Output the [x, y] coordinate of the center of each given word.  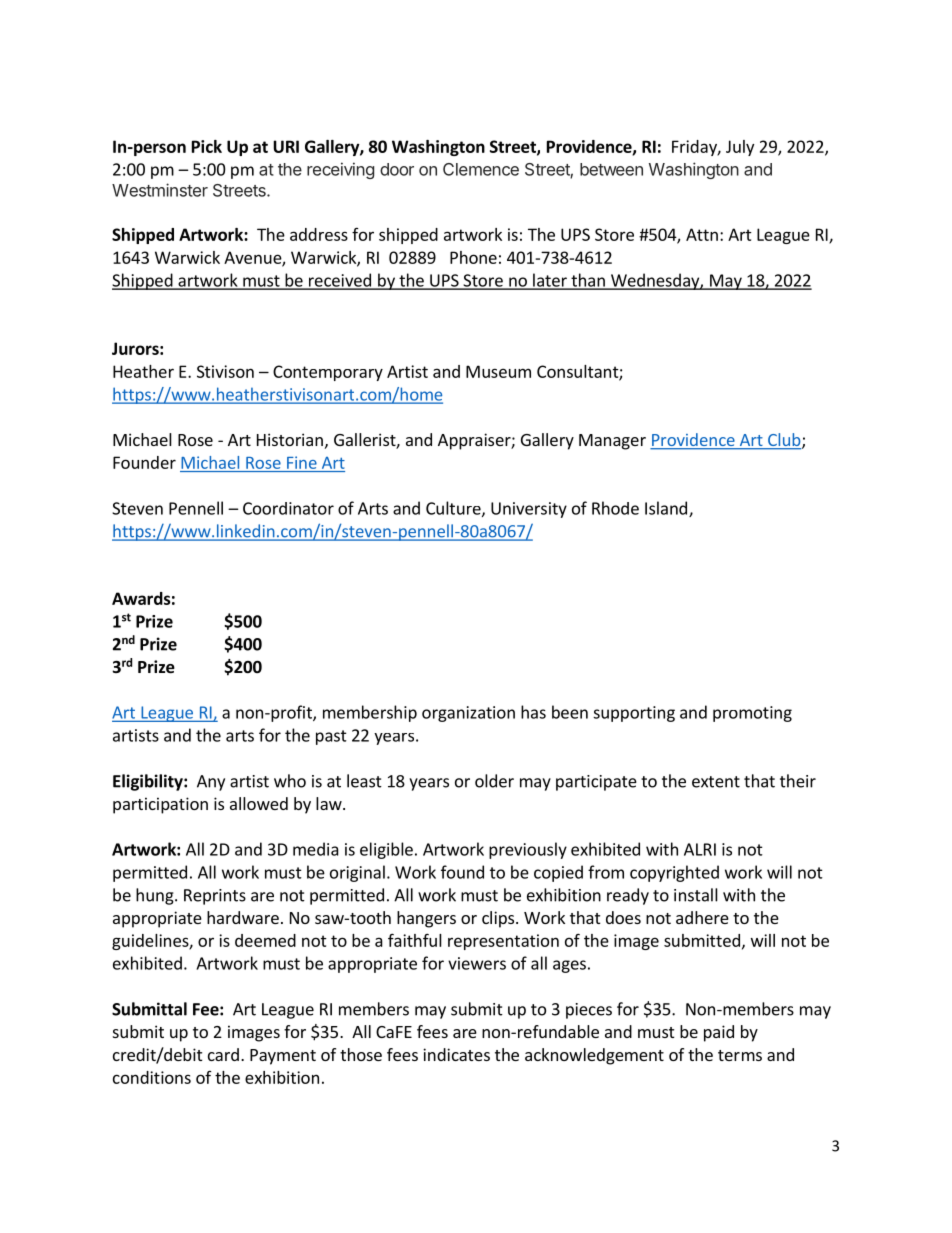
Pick [207, 146]
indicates [456, 1054]
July [740, 148]
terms [740, 1055]
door [397, 169]
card [223, 1054]
